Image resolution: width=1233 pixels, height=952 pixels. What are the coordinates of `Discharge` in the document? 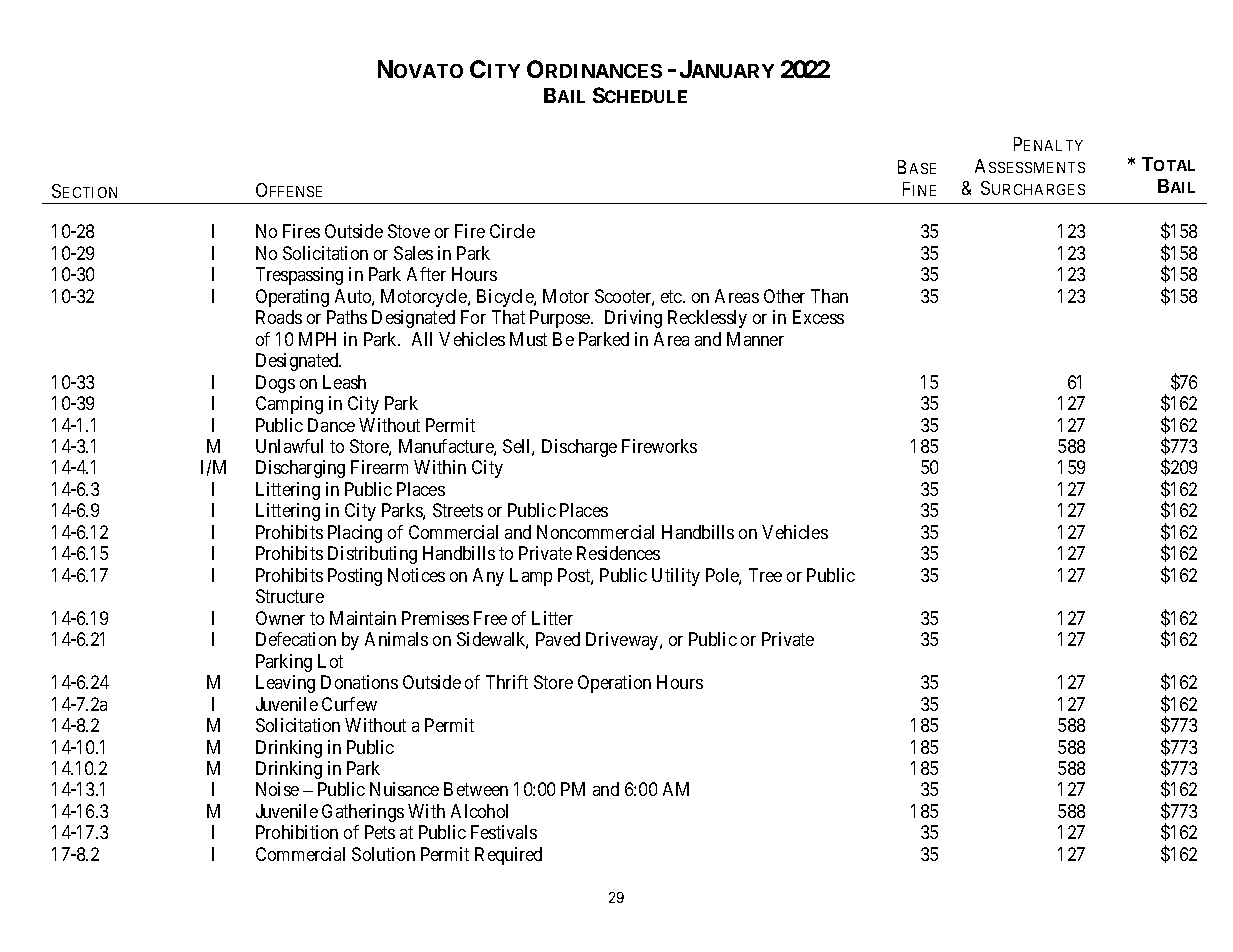 It's located at (579, 448).
